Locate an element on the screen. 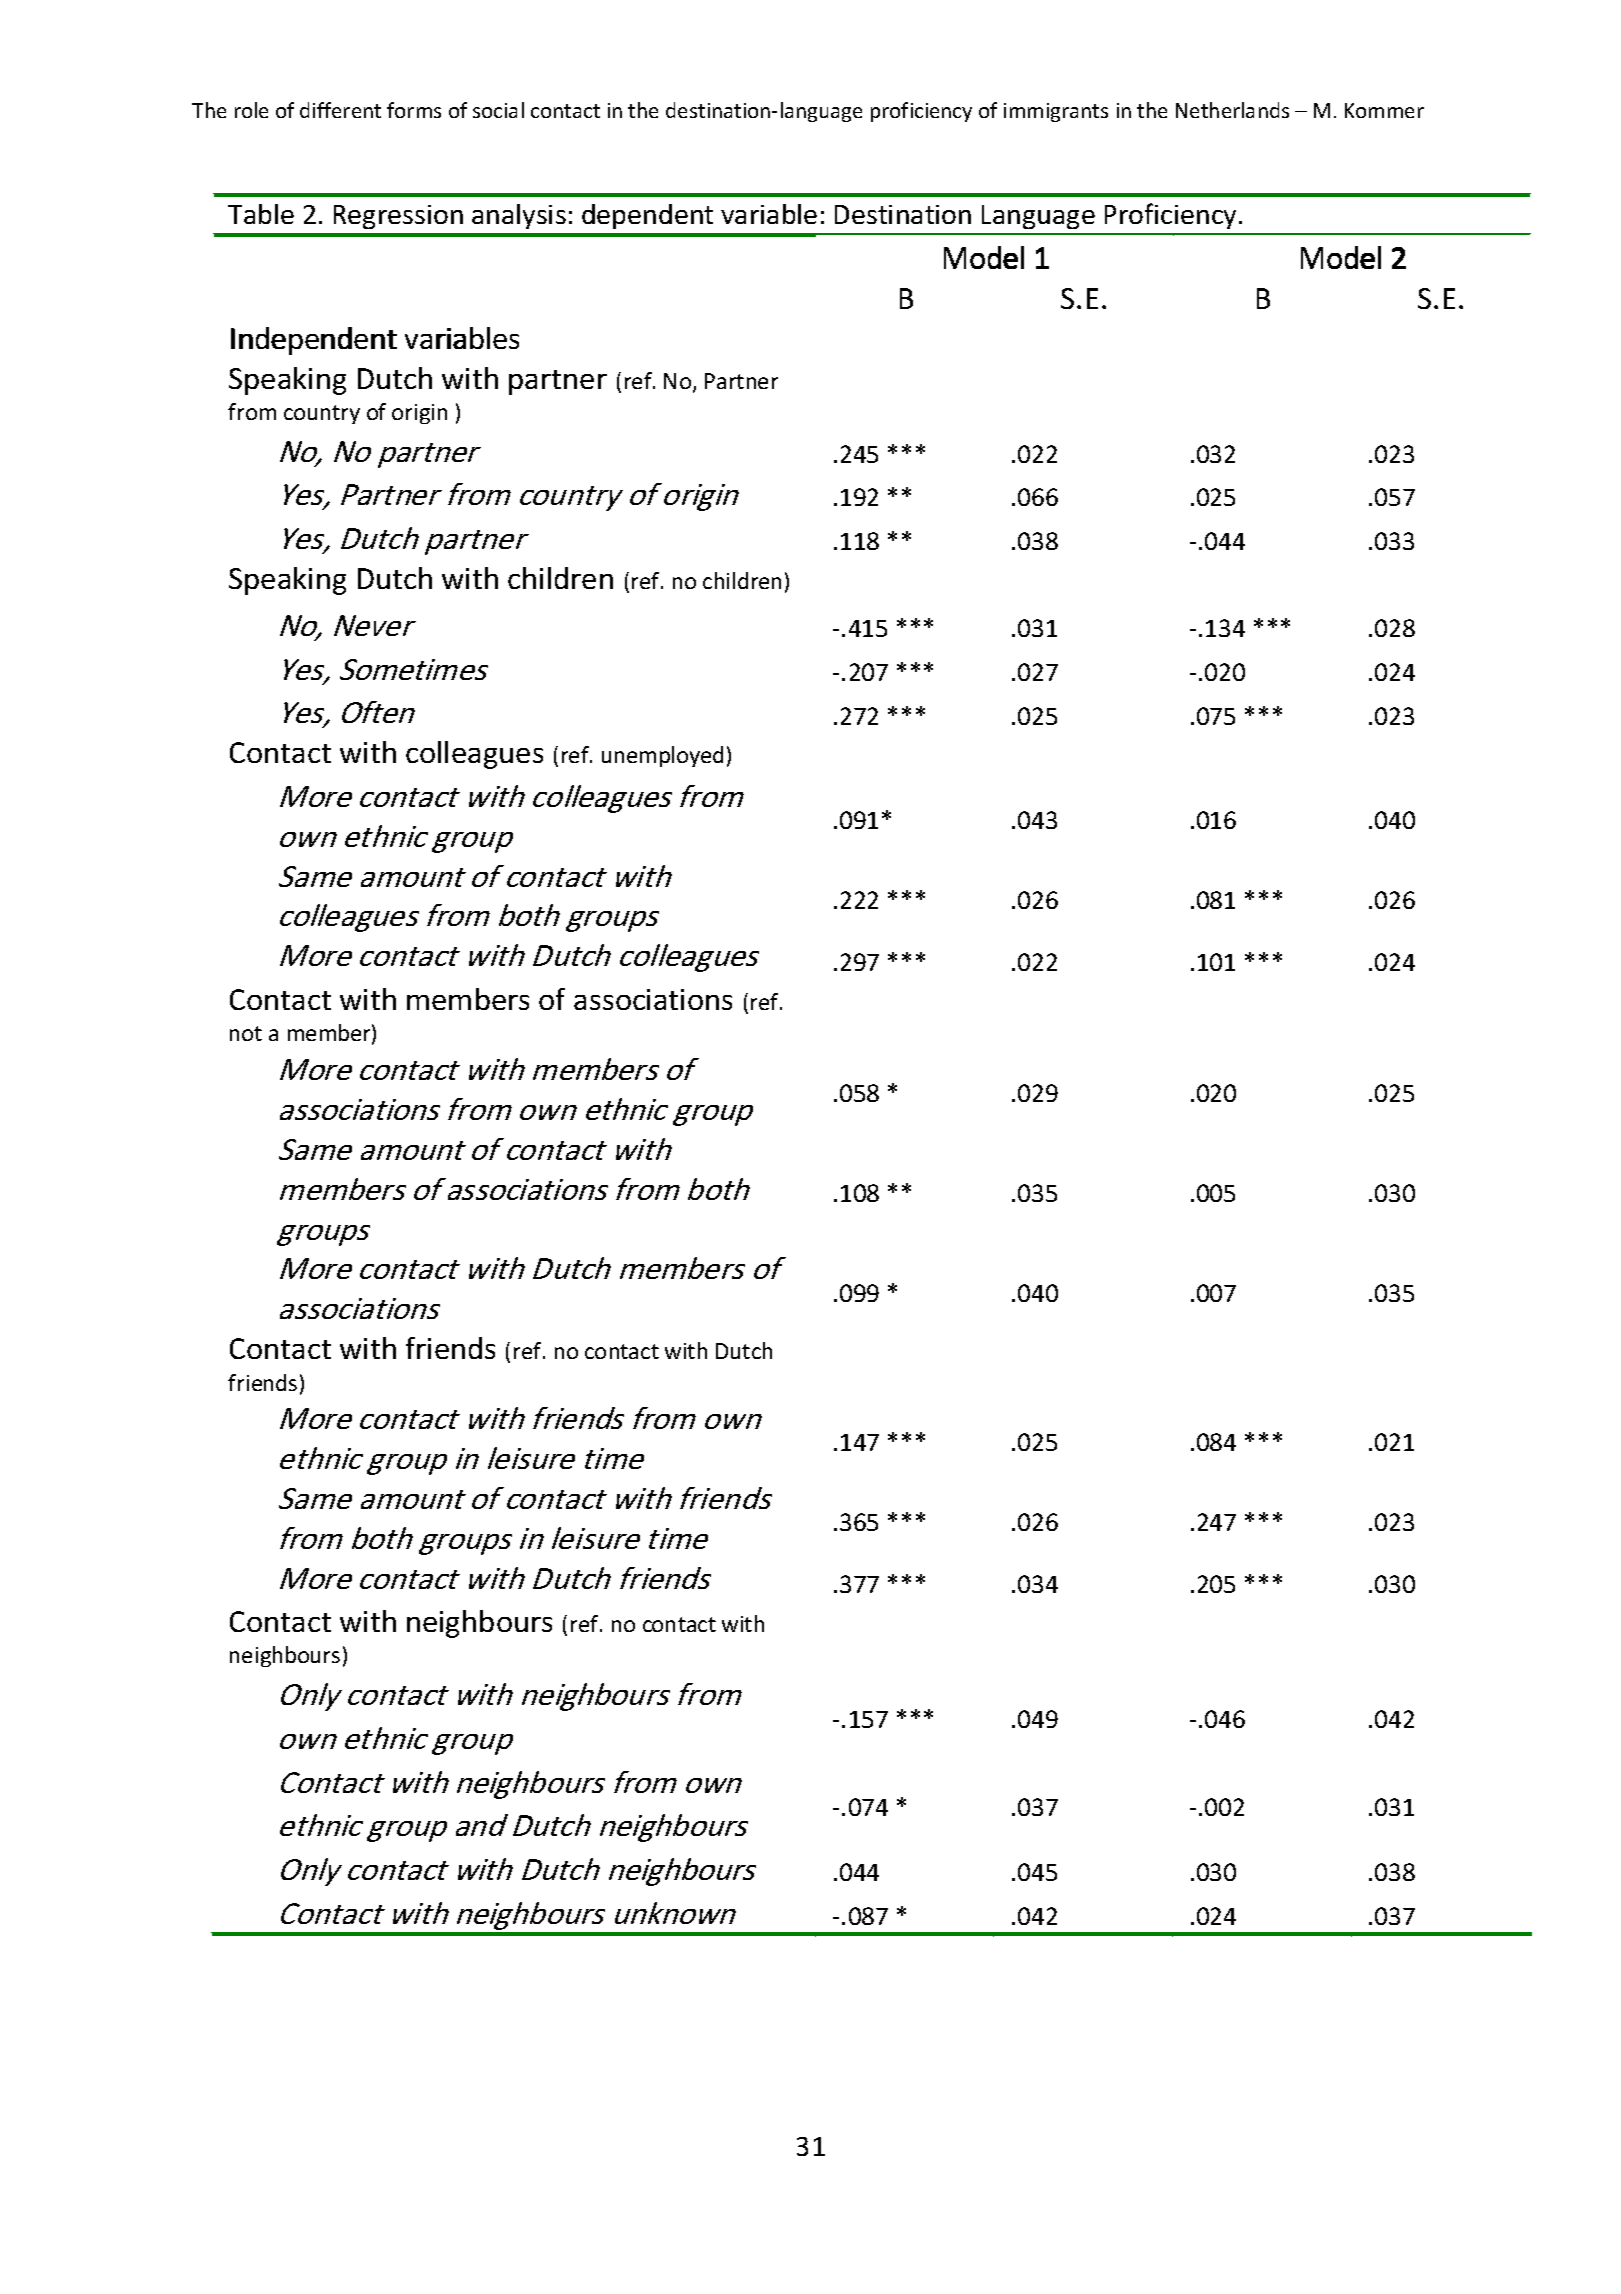 Image resolution: width=1621 pixels, height=2294 pixels. different is located at coordinates (340, 110).
